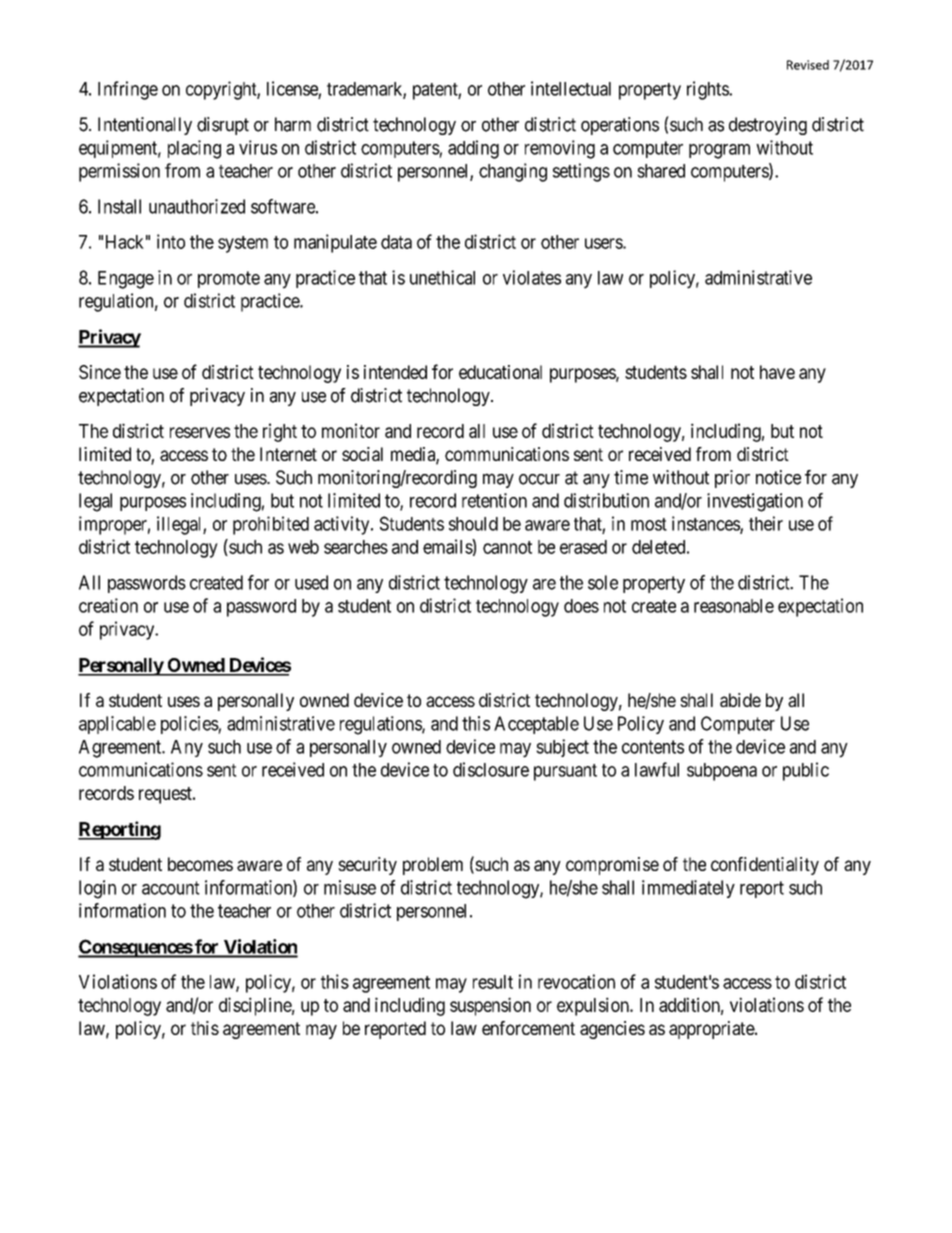  I want to click on adding, so click(473, 149).
